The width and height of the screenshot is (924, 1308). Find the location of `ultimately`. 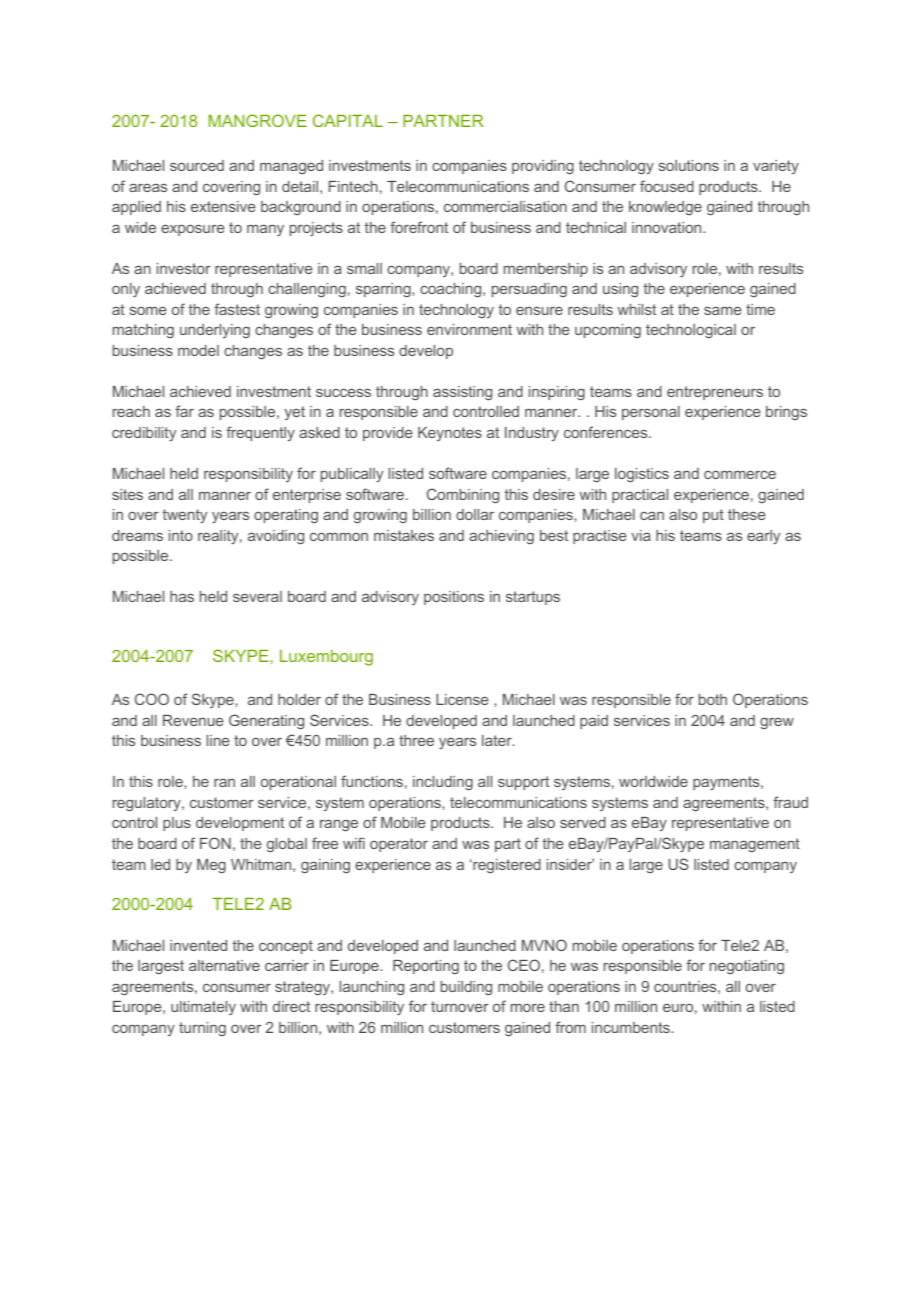

ultimately is located at coordinates (203, 1008).
